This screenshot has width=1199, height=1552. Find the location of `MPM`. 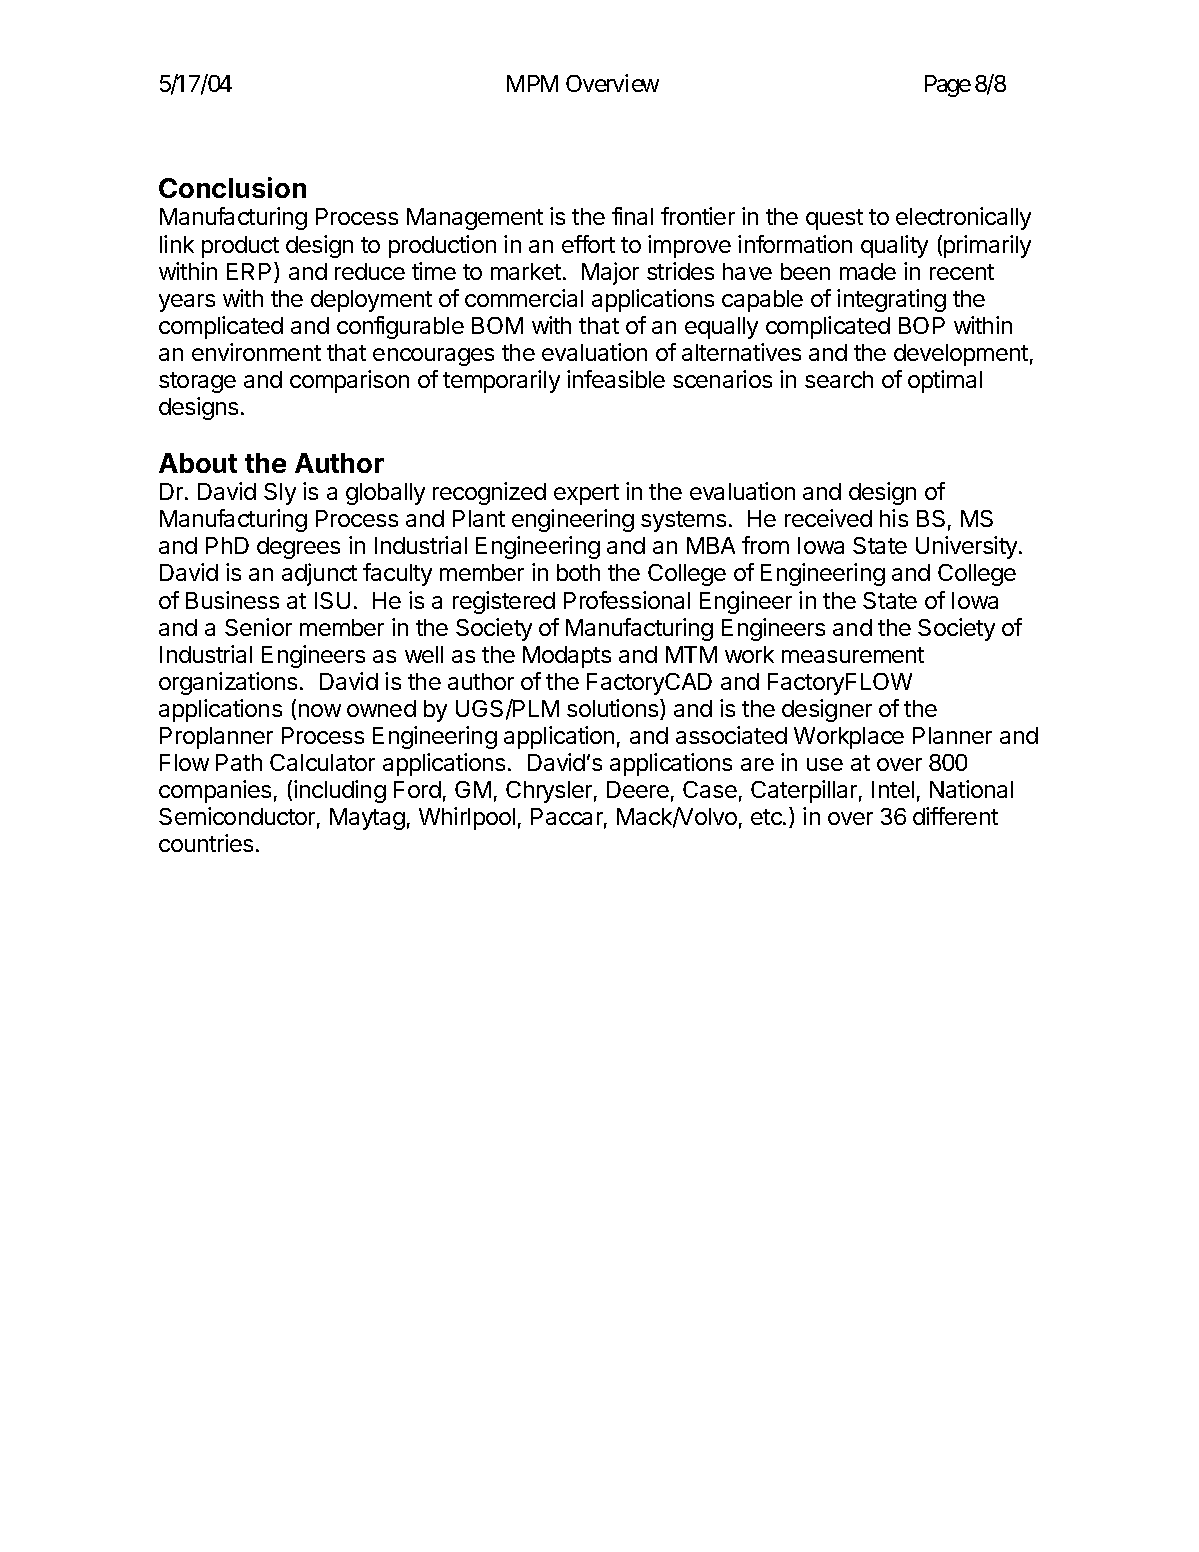

MPM is located at coordinates (532, 83).
